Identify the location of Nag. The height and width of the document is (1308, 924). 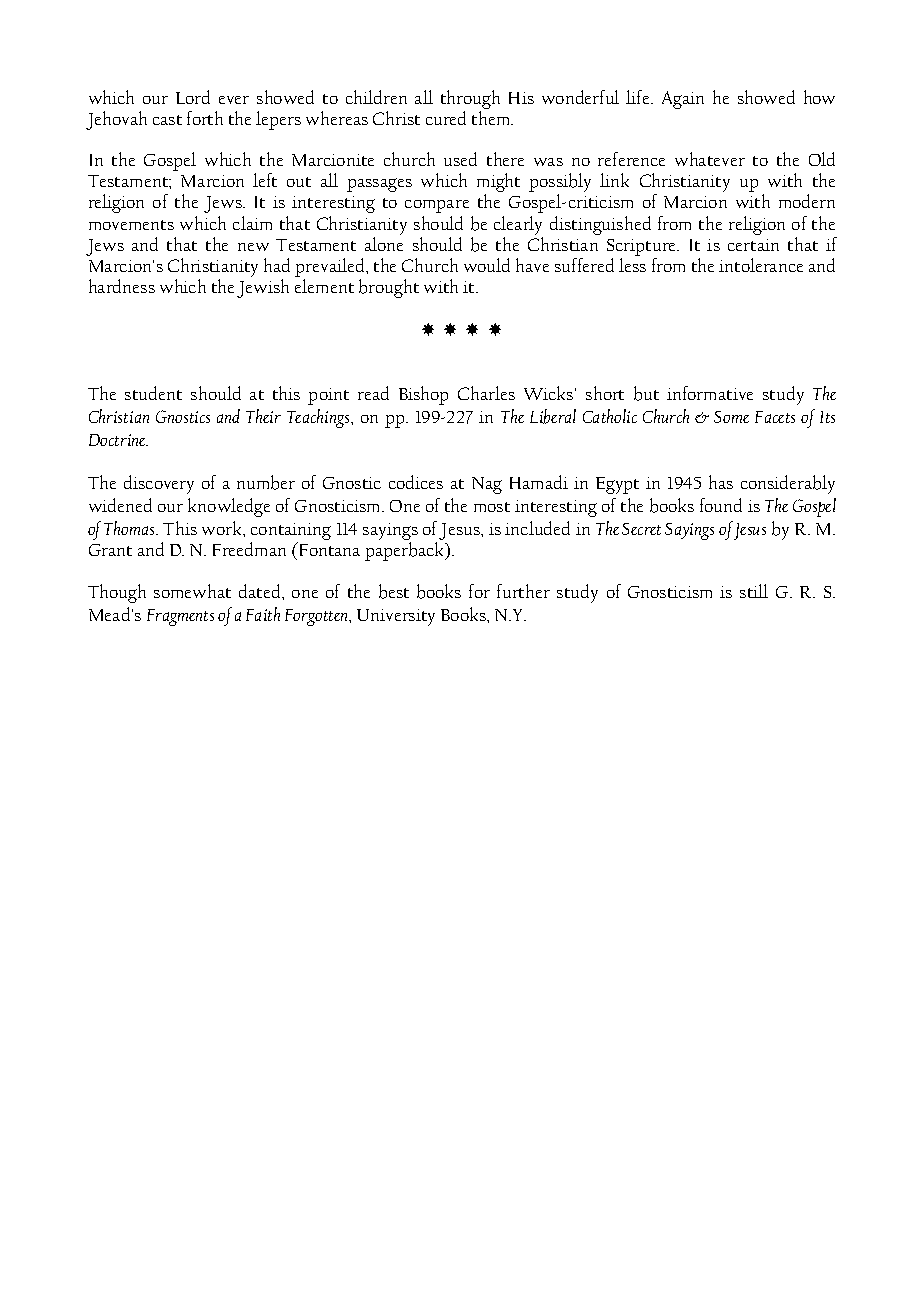
(487, 485).
